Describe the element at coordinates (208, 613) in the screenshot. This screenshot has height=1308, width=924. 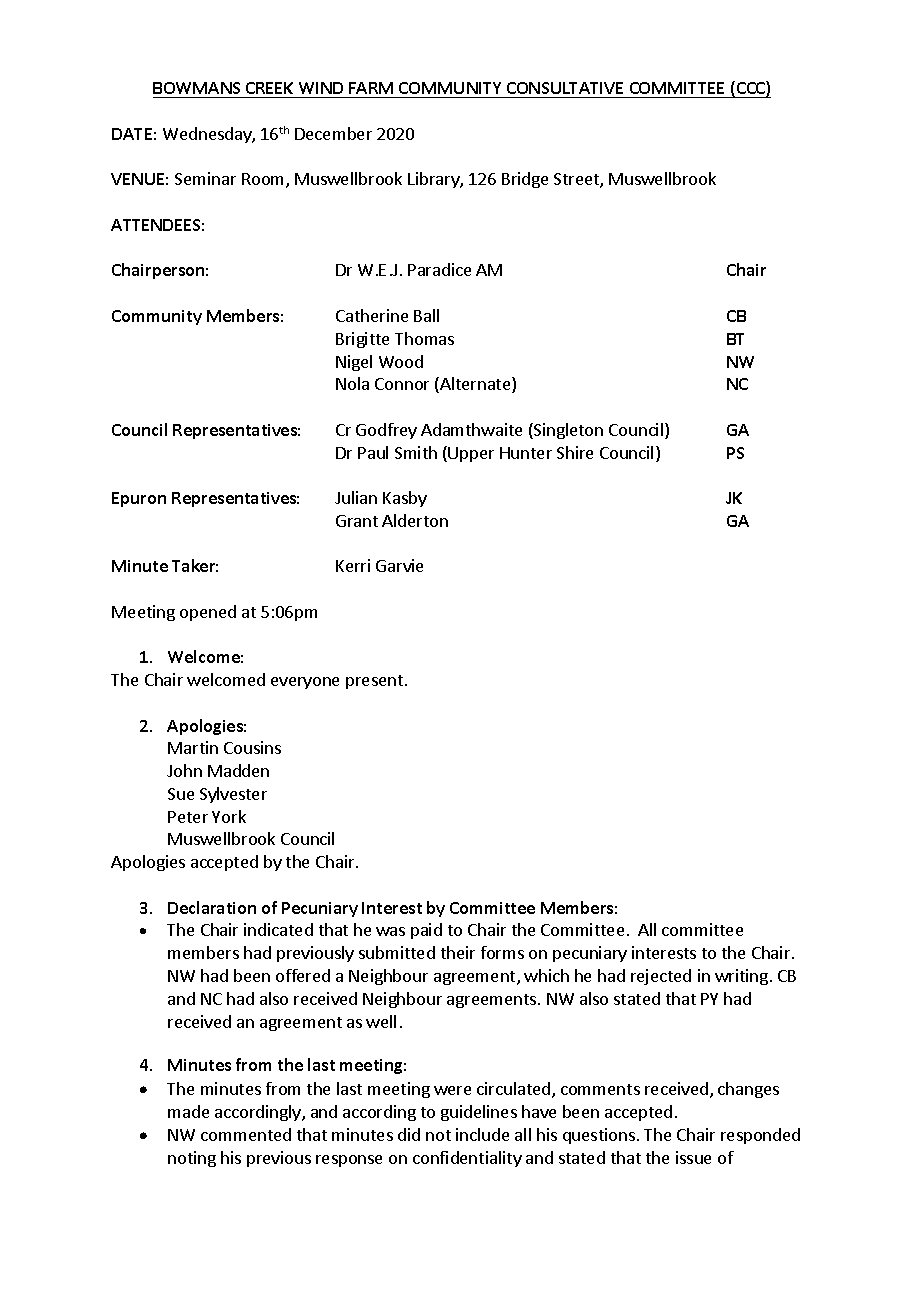
I see `opened` at that location.
